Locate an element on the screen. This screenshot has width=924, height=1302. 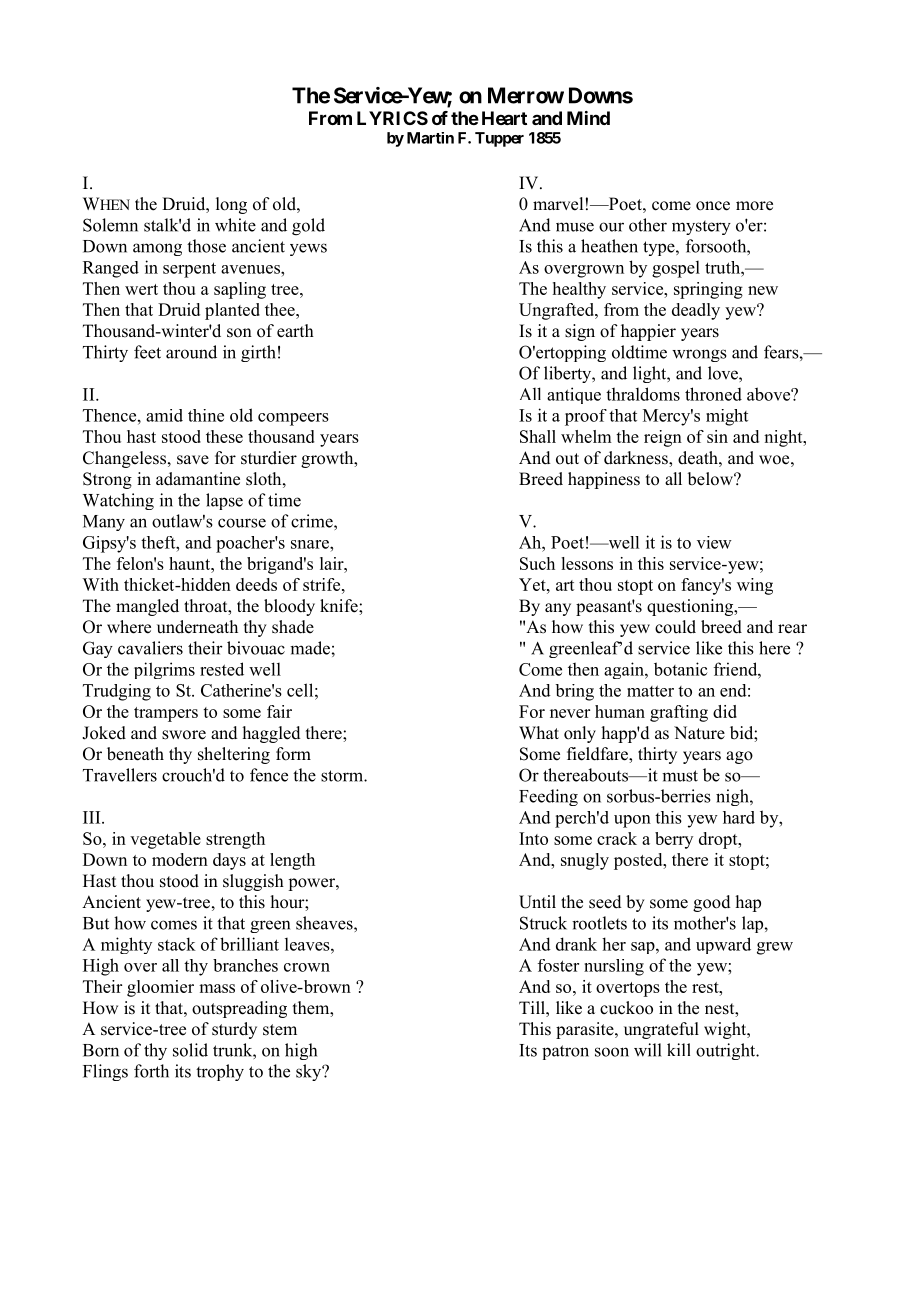
Nature is located at coordinates (699, 733).
